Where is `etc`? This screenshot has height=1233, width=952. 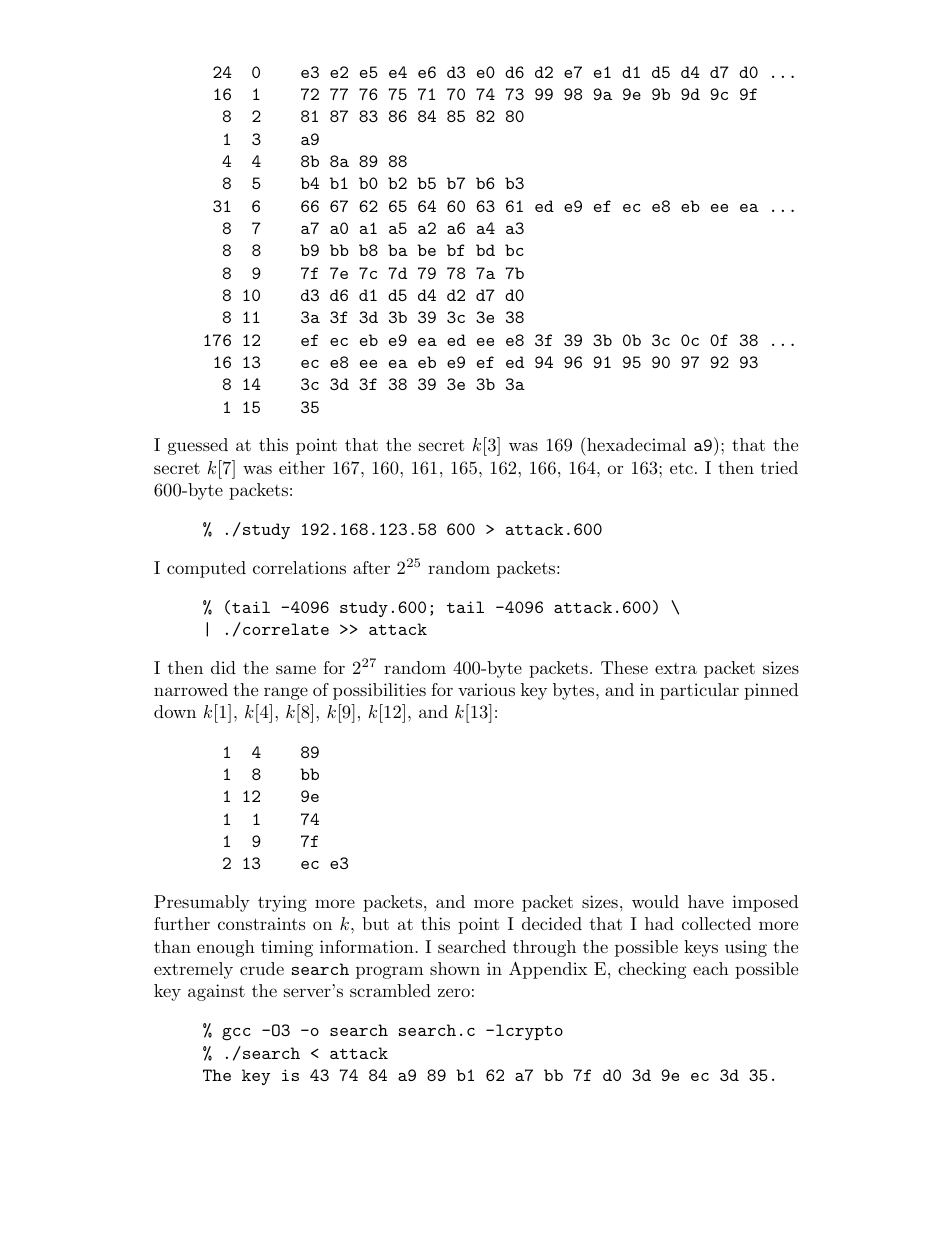 etc is located at coordinates (681, 468).
